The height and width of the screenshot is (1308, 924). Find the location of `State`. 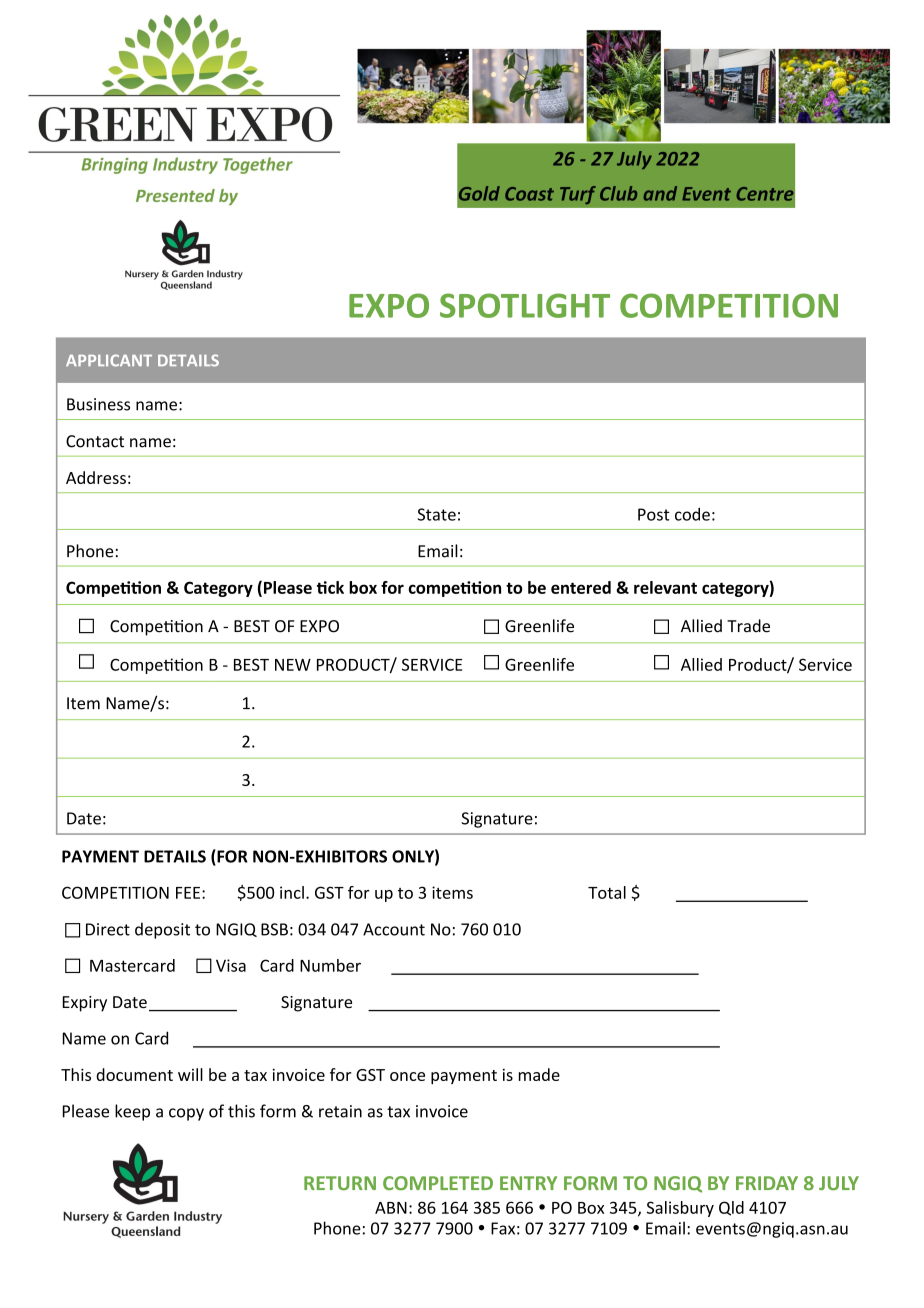

State is located at coordinates (437, 514).
